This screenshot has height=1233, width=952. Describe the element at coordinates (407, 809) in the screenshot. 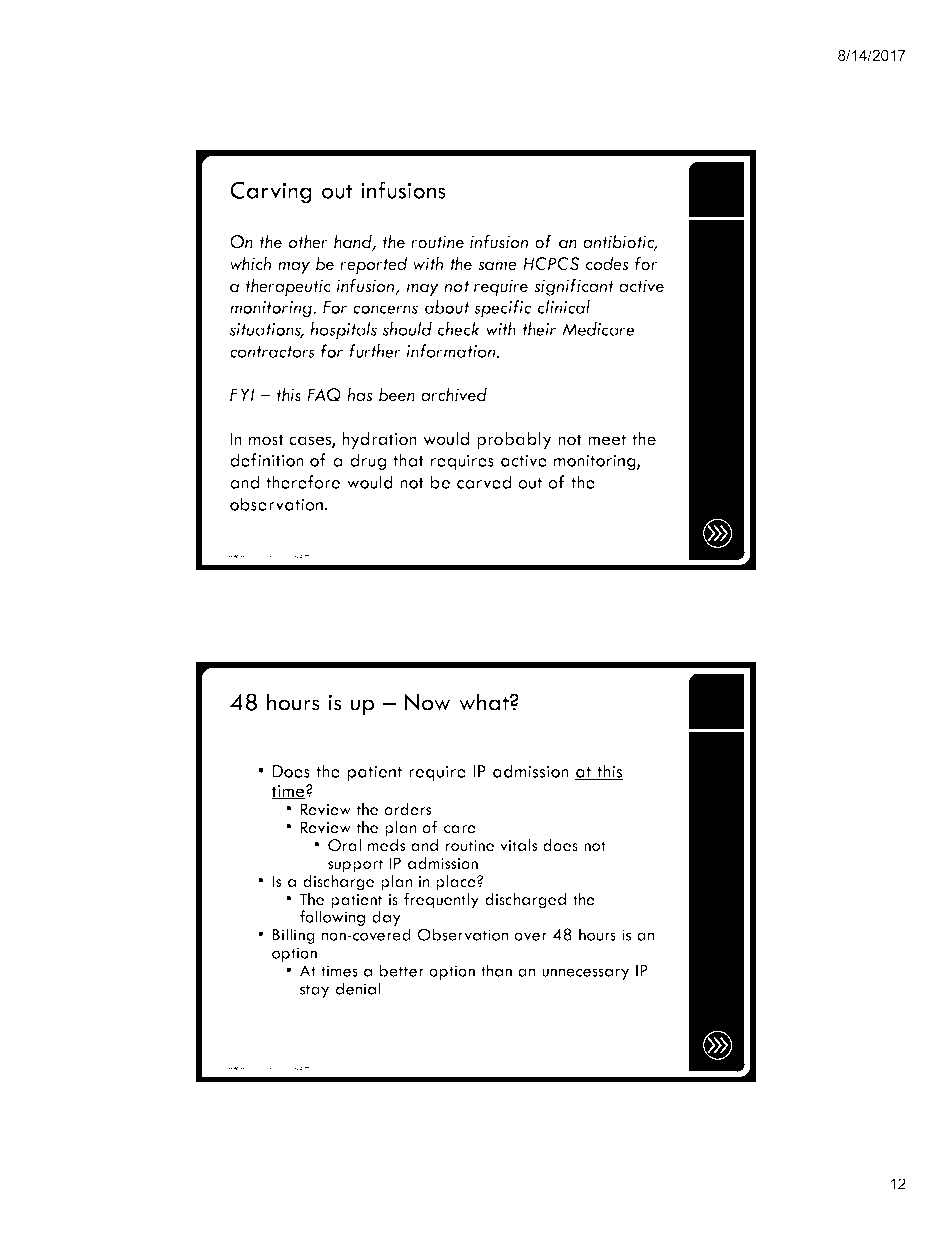

I see `orders` at that location.
